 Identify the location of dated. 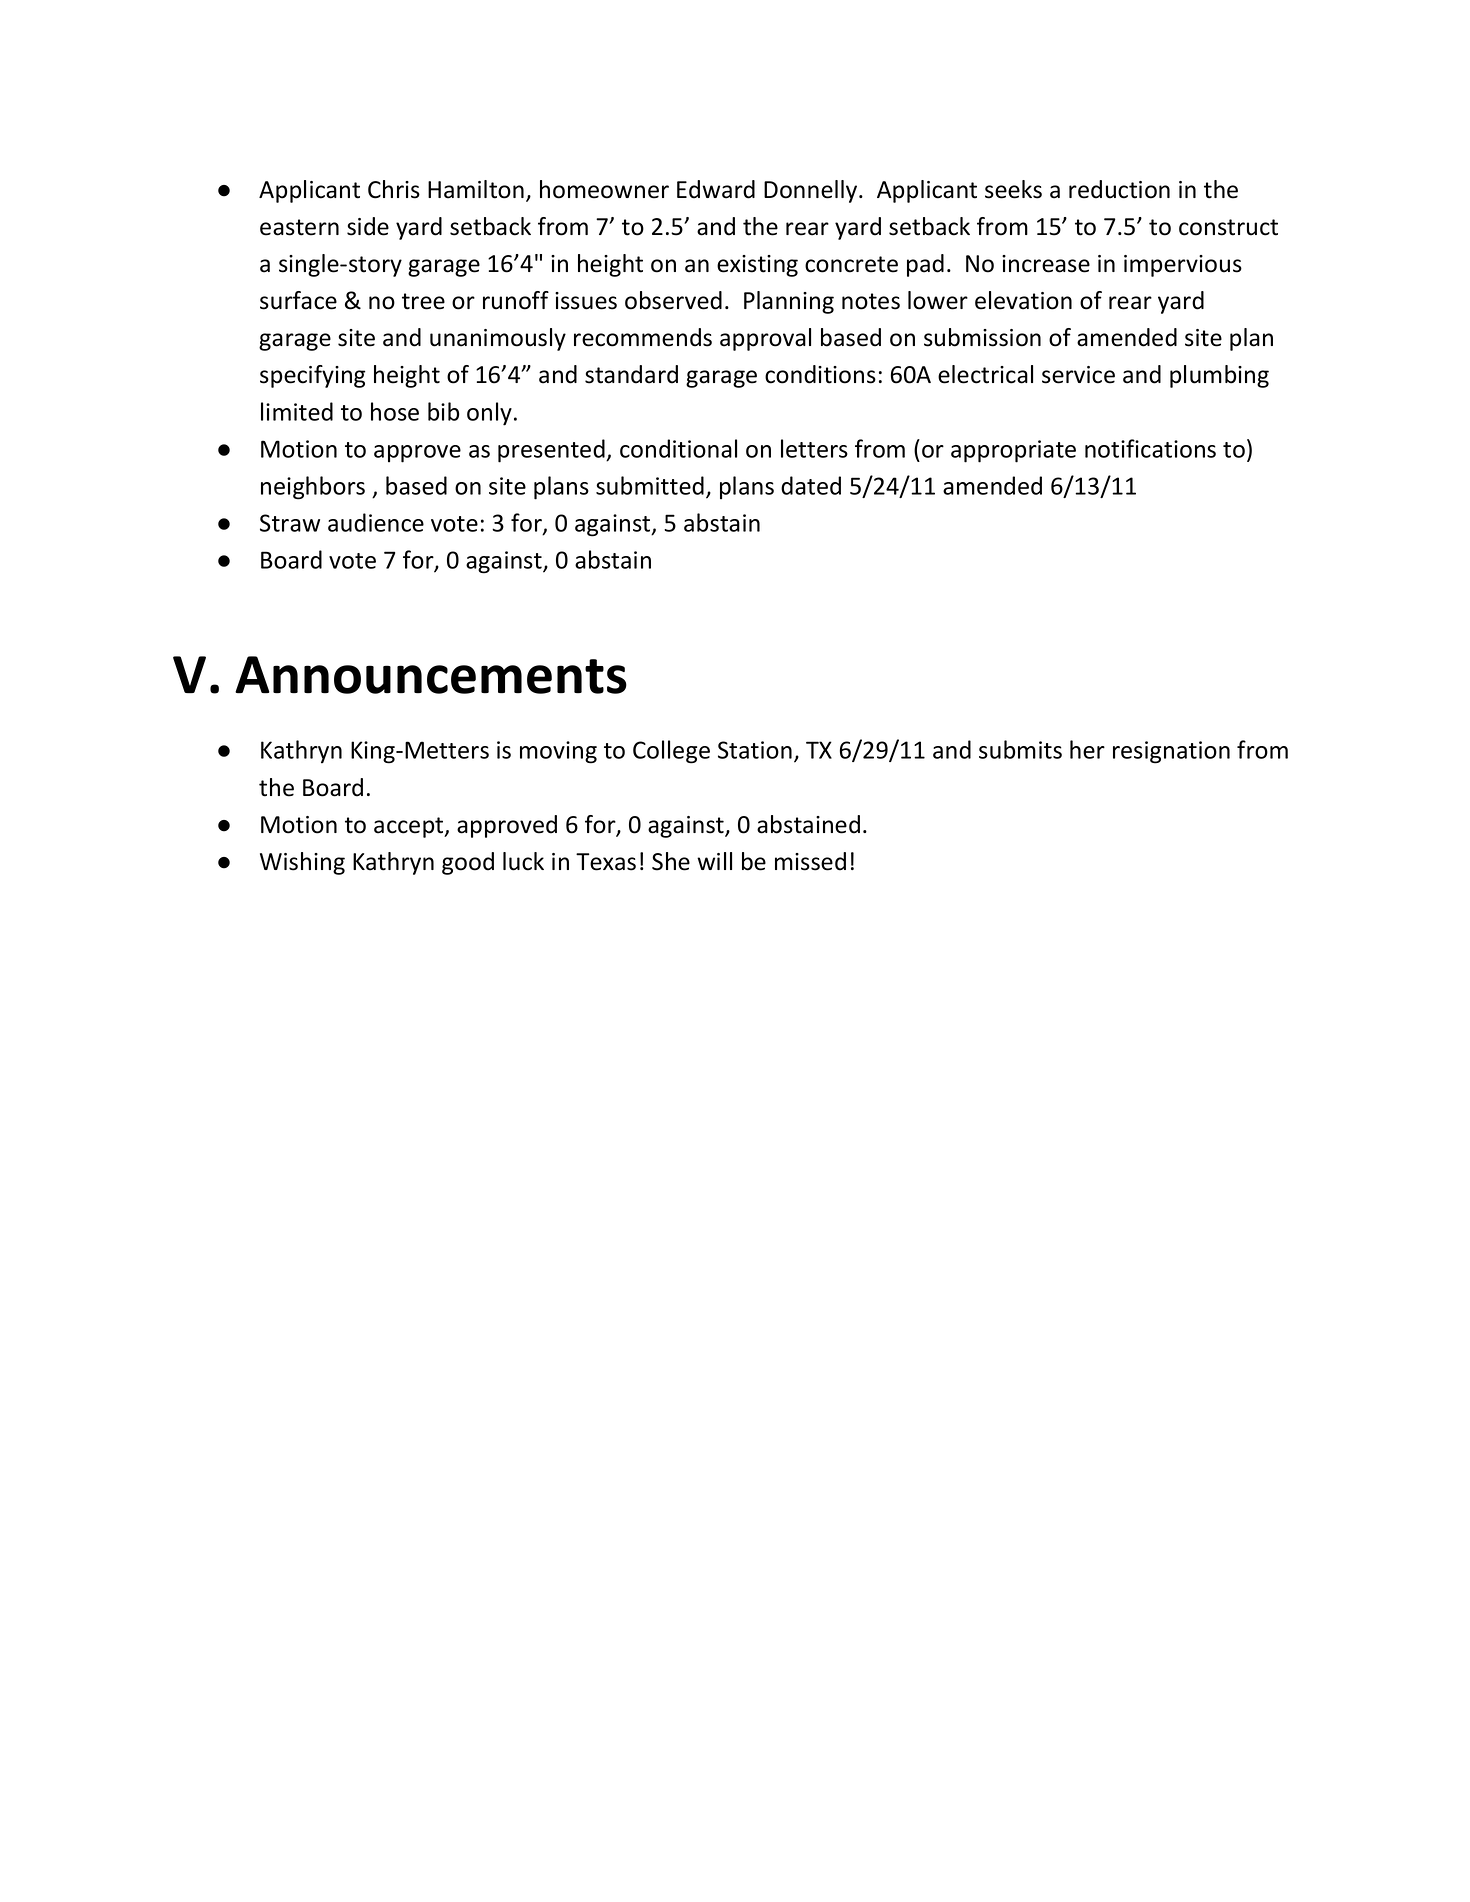
(811, 485).
